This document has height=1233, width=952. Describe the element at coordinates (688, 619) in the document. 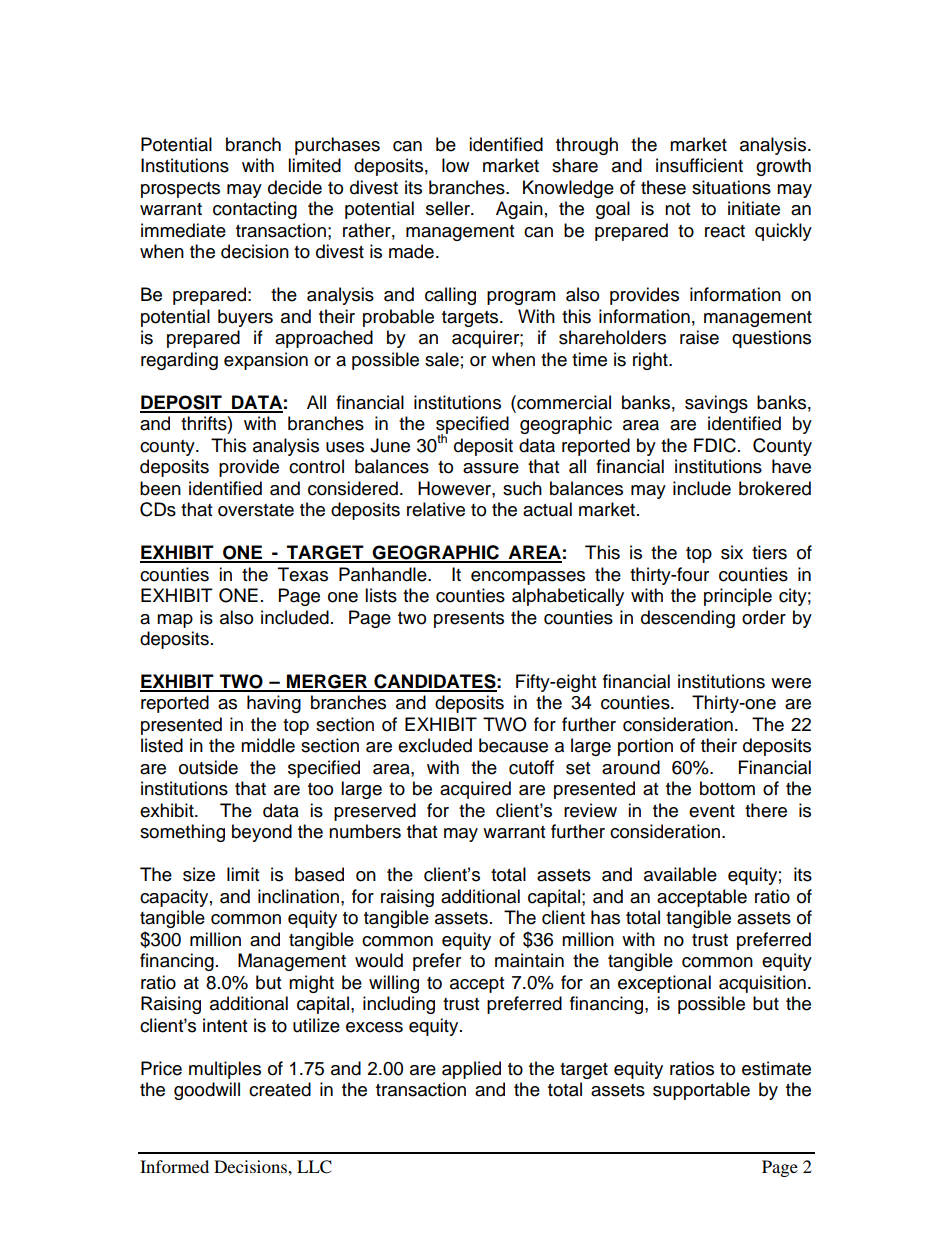

I see `descending` at that location.
